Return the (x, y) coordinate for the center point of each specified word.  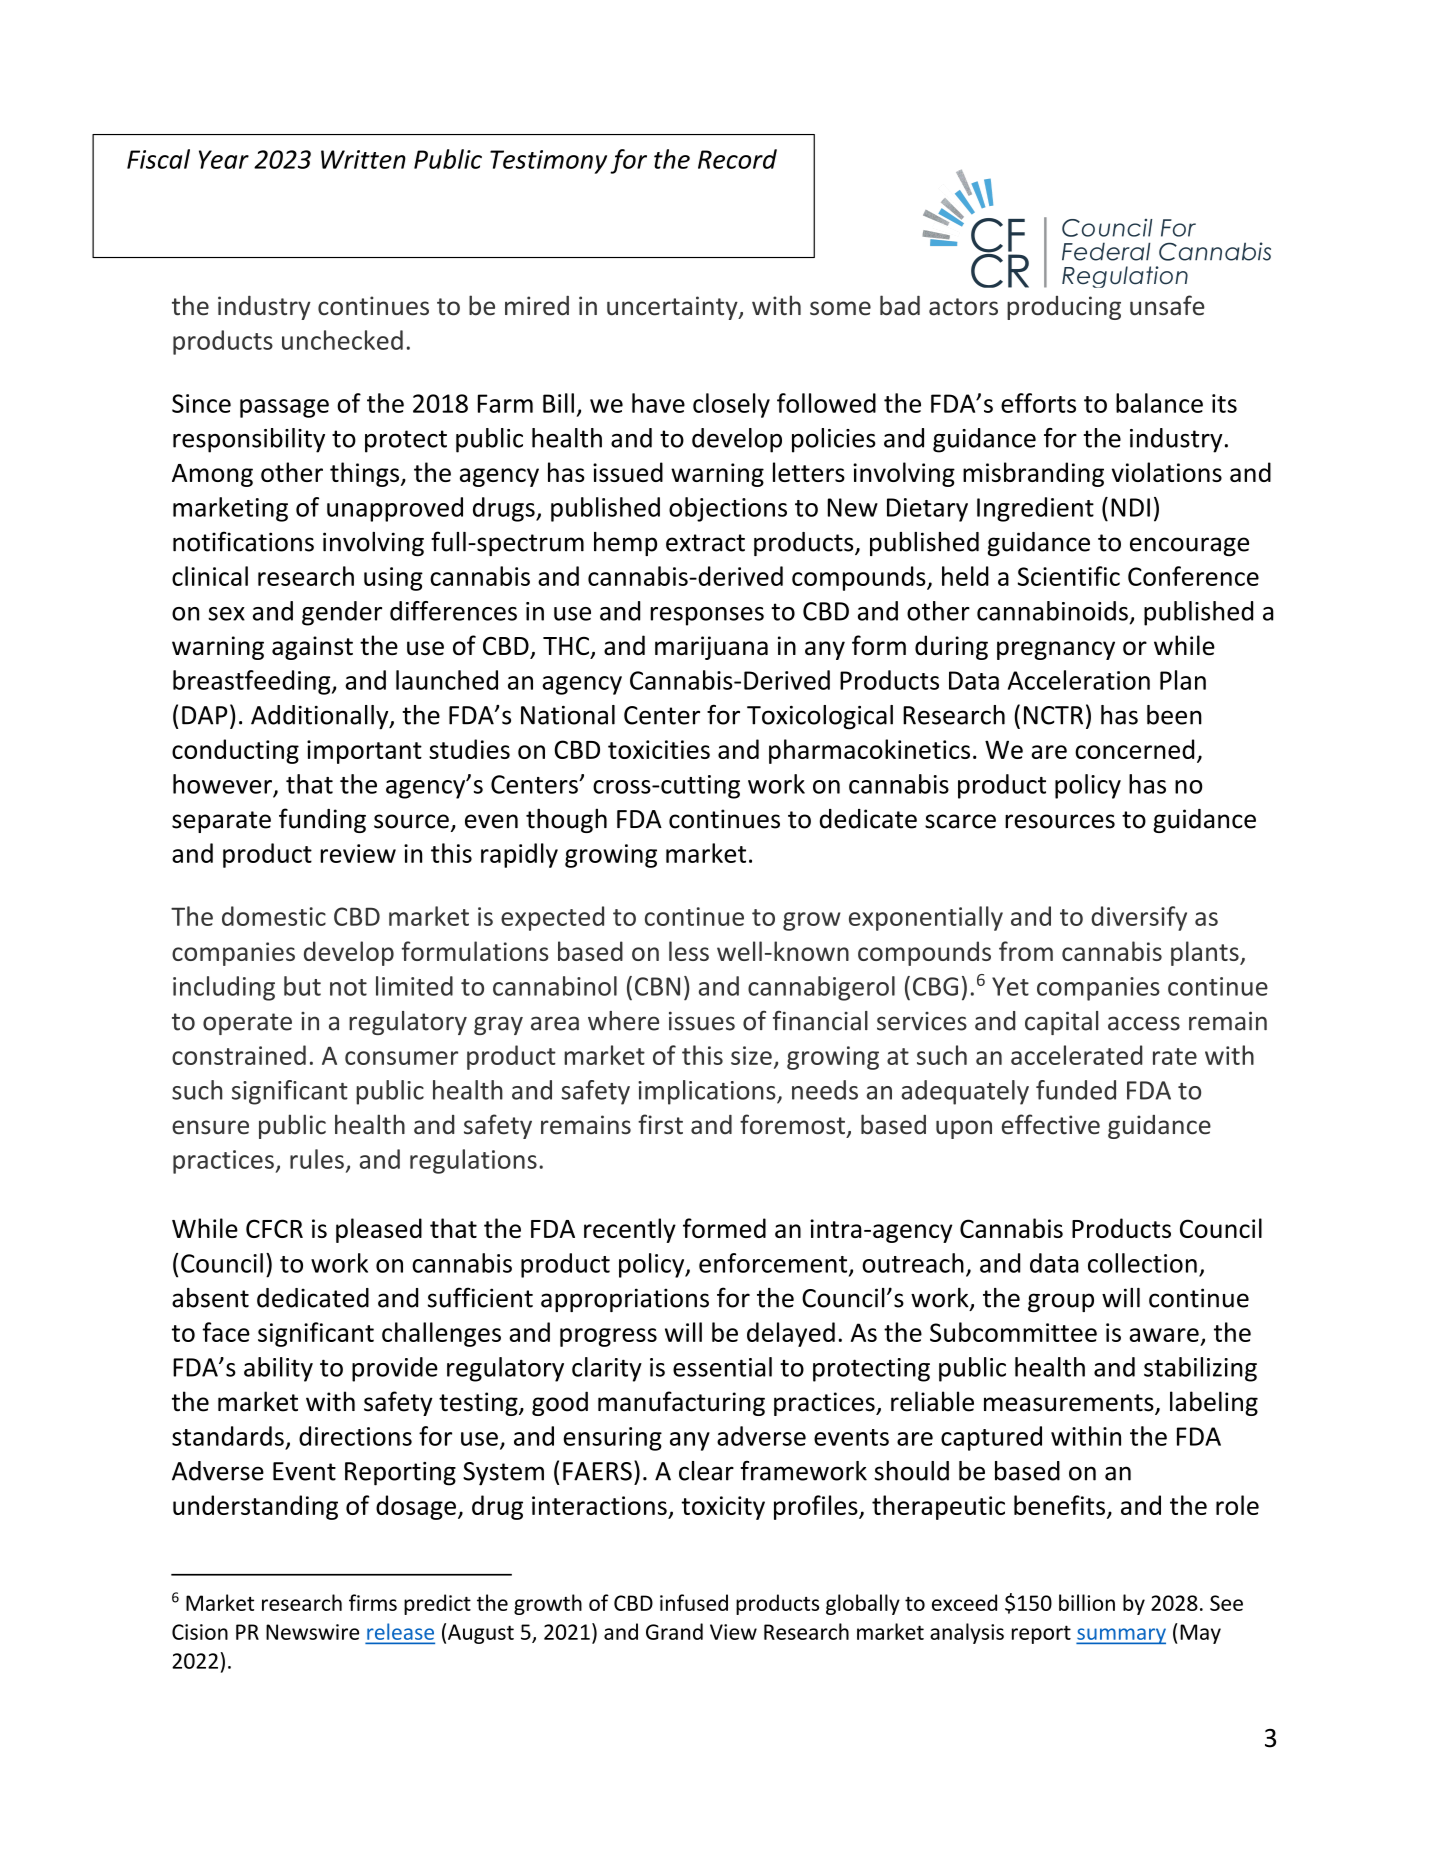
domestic (274, 916)
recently (630, 1230)
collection (1142, 1263)
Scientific (1068, 576)
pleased (379, 1230)
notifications (243, 541)
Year (224, 159)
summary (1121, 1636)
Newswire (312, 1632)
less (689, 951)
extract (705, 543)
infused (694, 1602)
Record (737, 159)
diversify (1139, 918)
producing (1064, 308)
